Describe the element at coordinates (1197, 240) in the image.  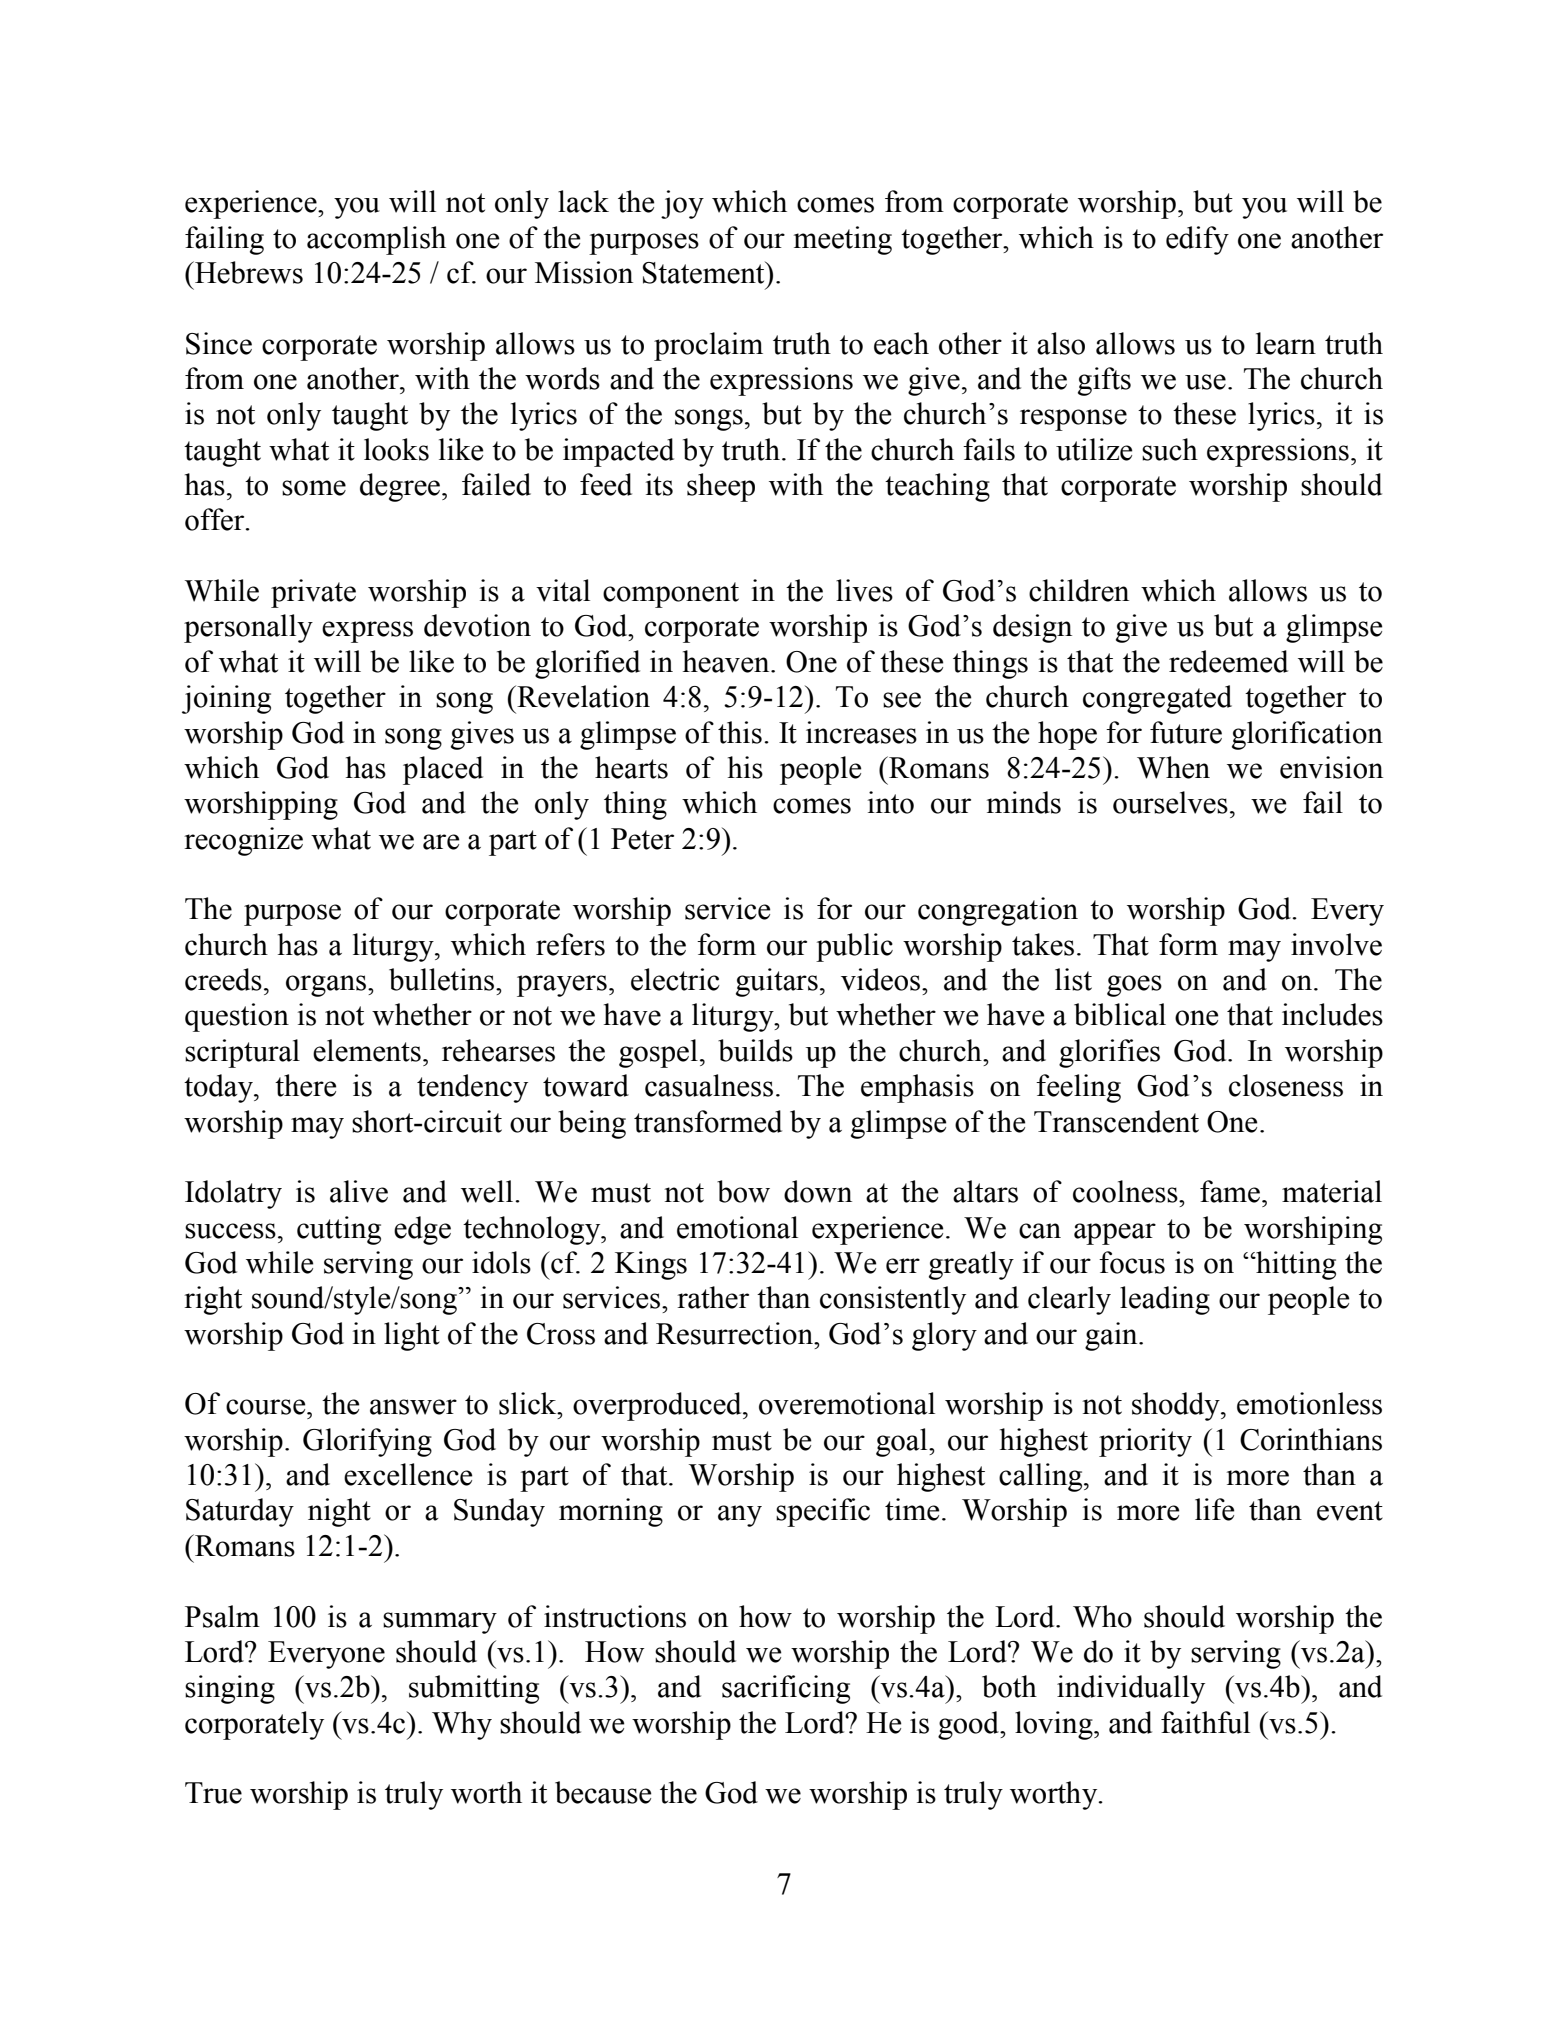
I see `edify` at that location.
